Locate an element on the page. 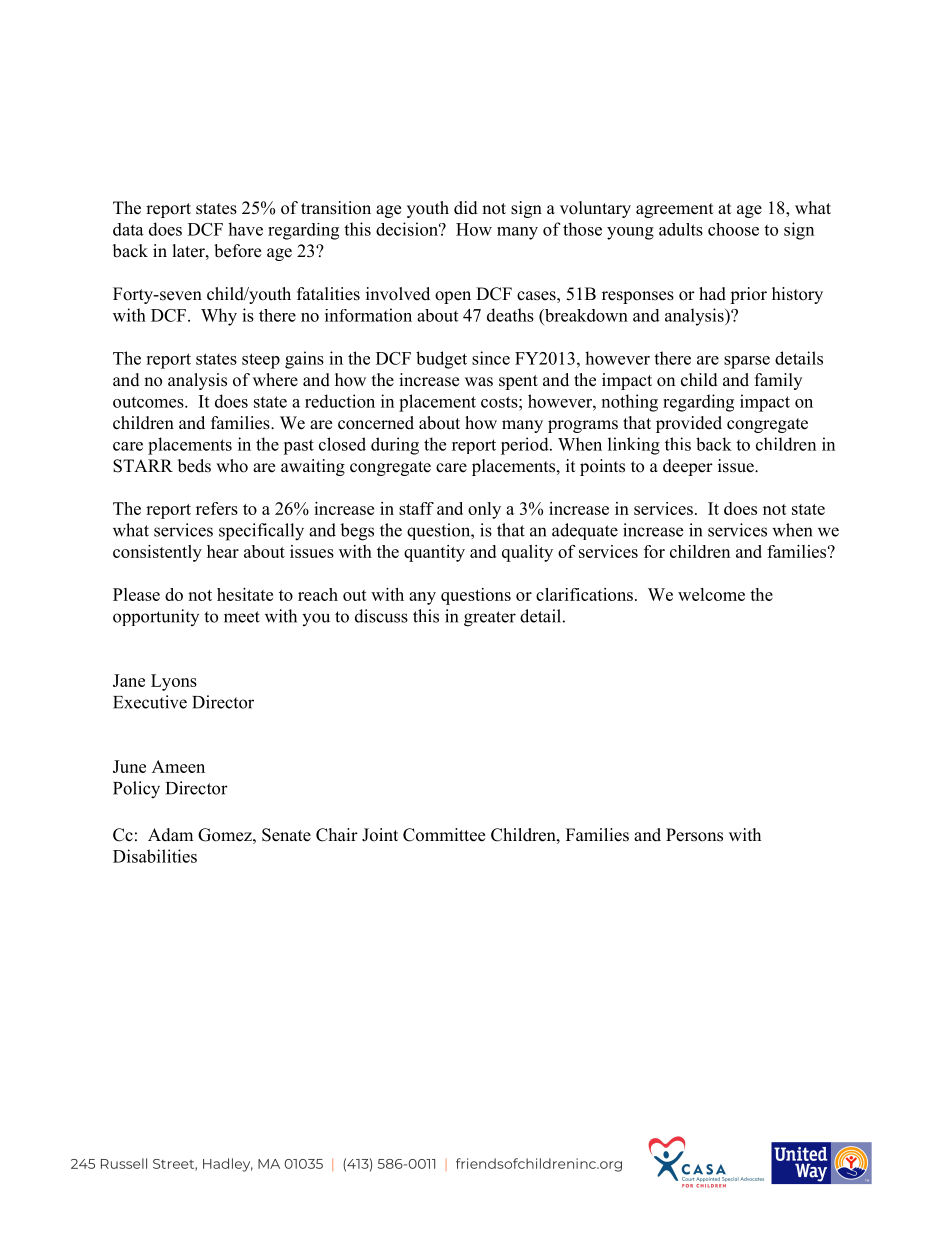  deeper is located at coordinates (688, 467).
